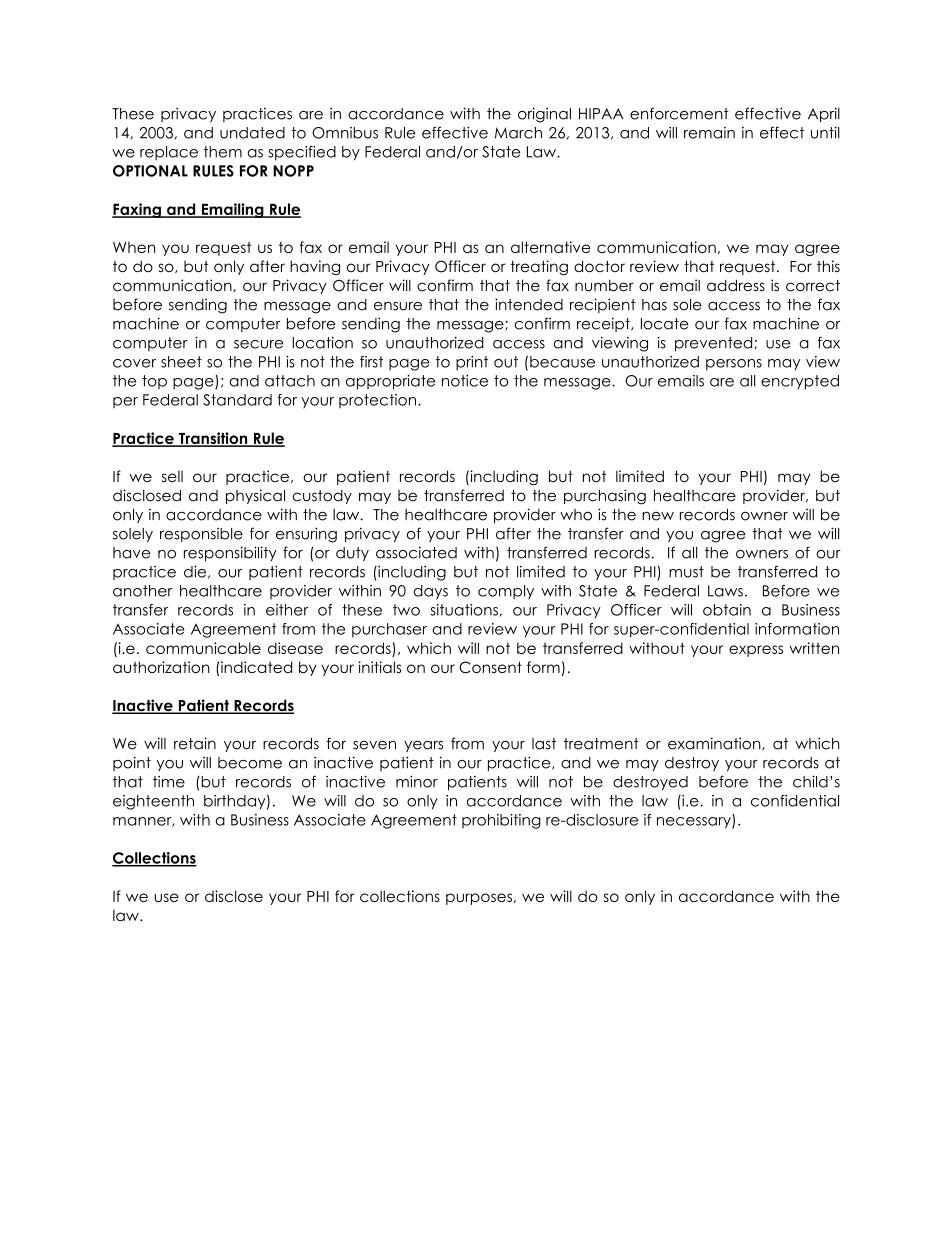 Image resolution: width=952 pixels, height=1233 pixels. What do you see at coordinates (715, 743) in the document?
I see `examination` at bounding box center [715, 743].
